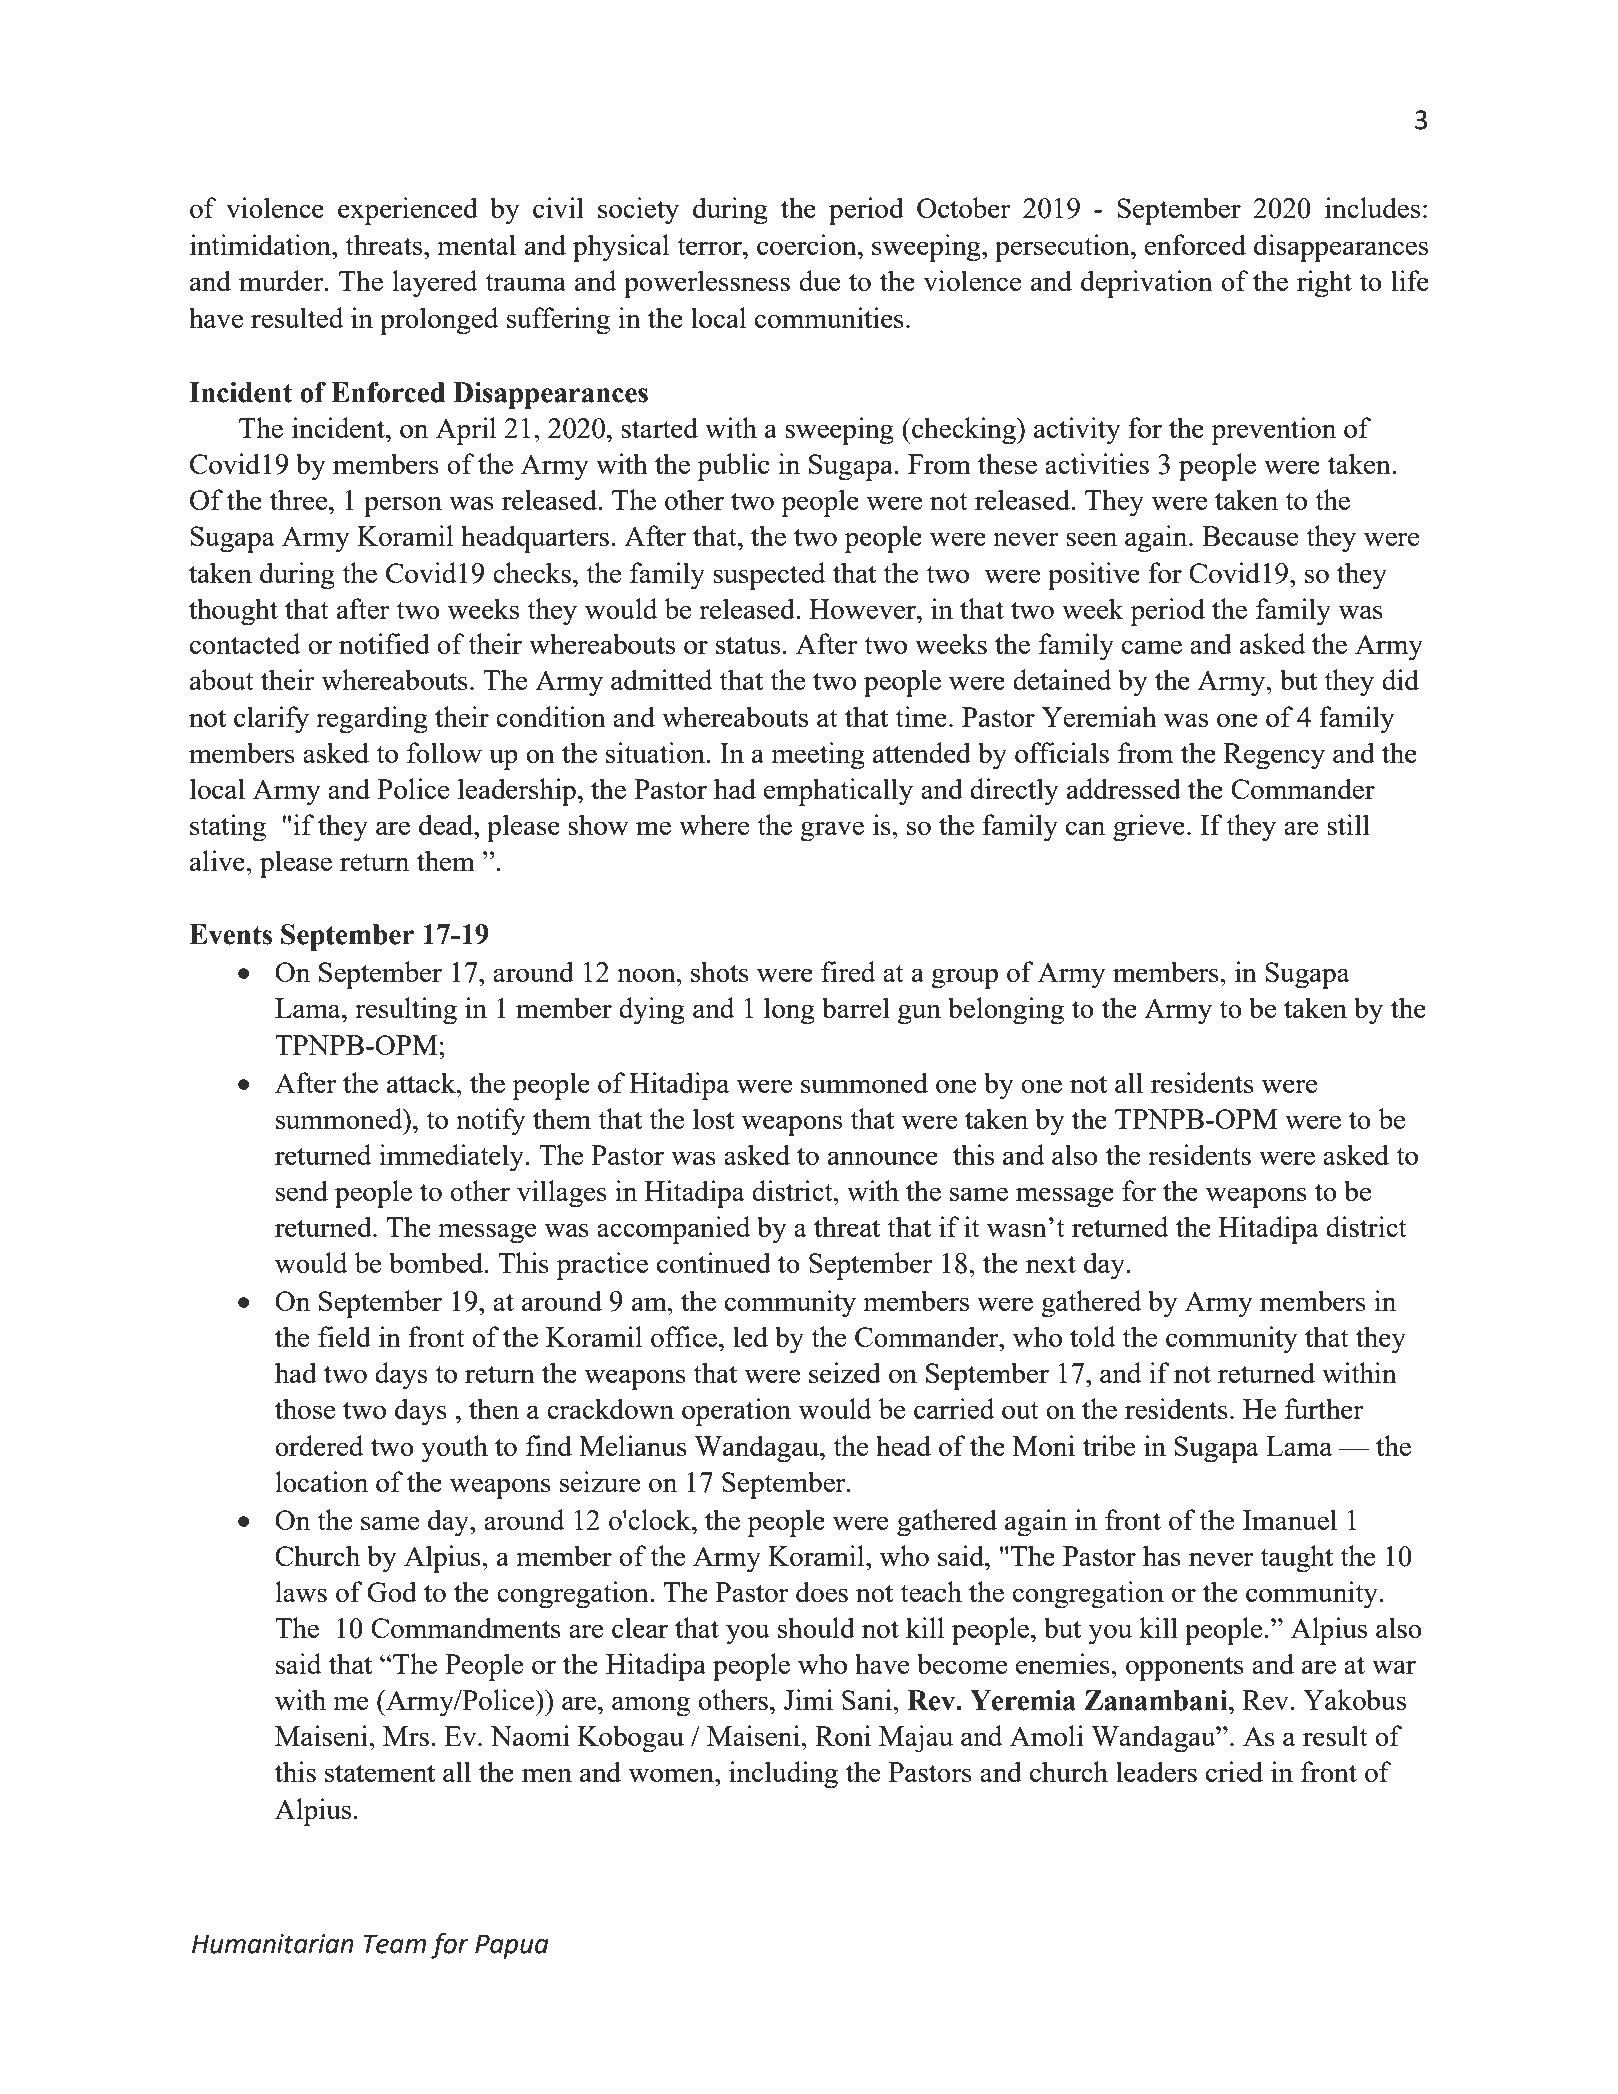  Describe the element at coordinates (848, 971) in the screenshot. I see `fired` at that location.
